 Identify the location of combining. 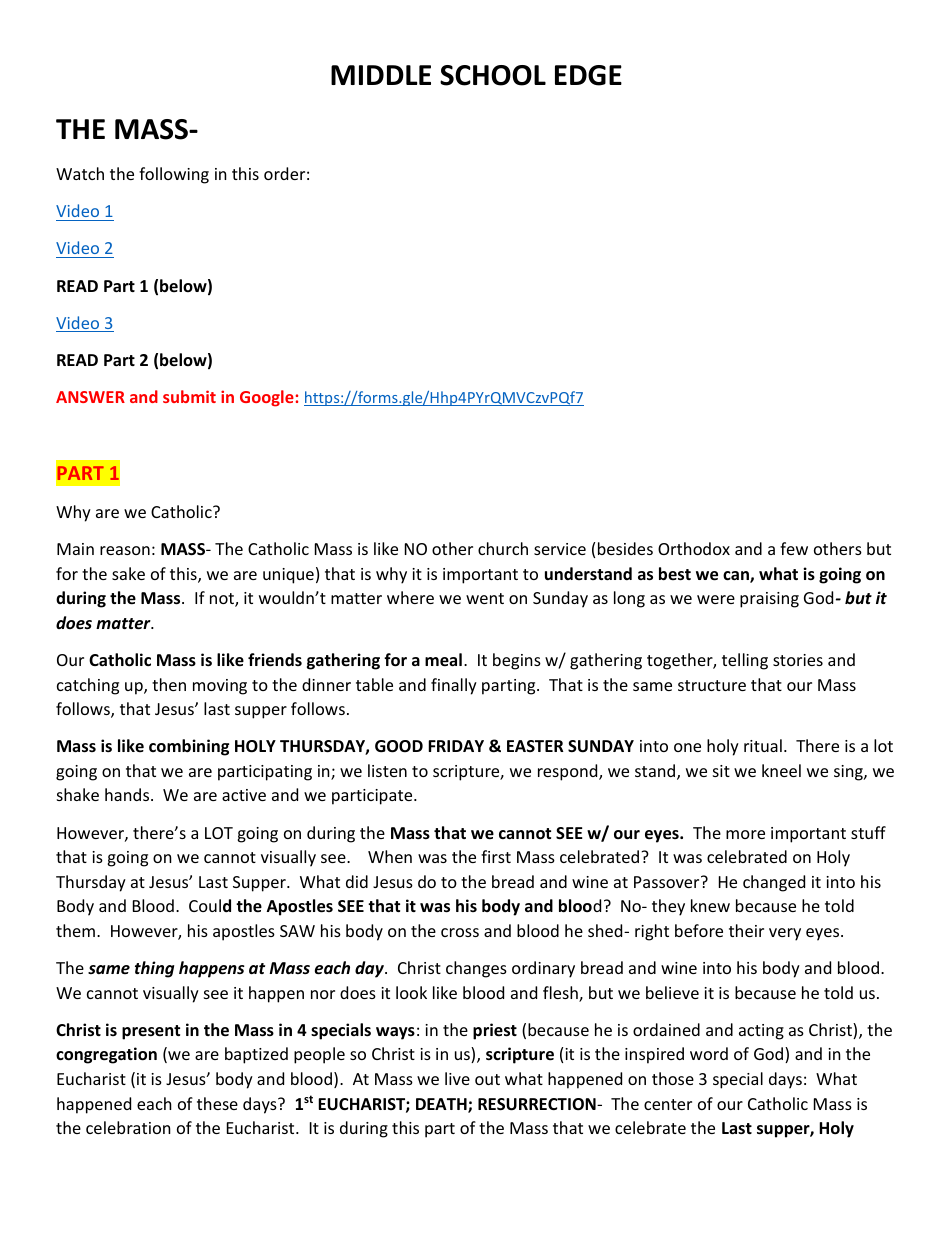
(189, 747).
